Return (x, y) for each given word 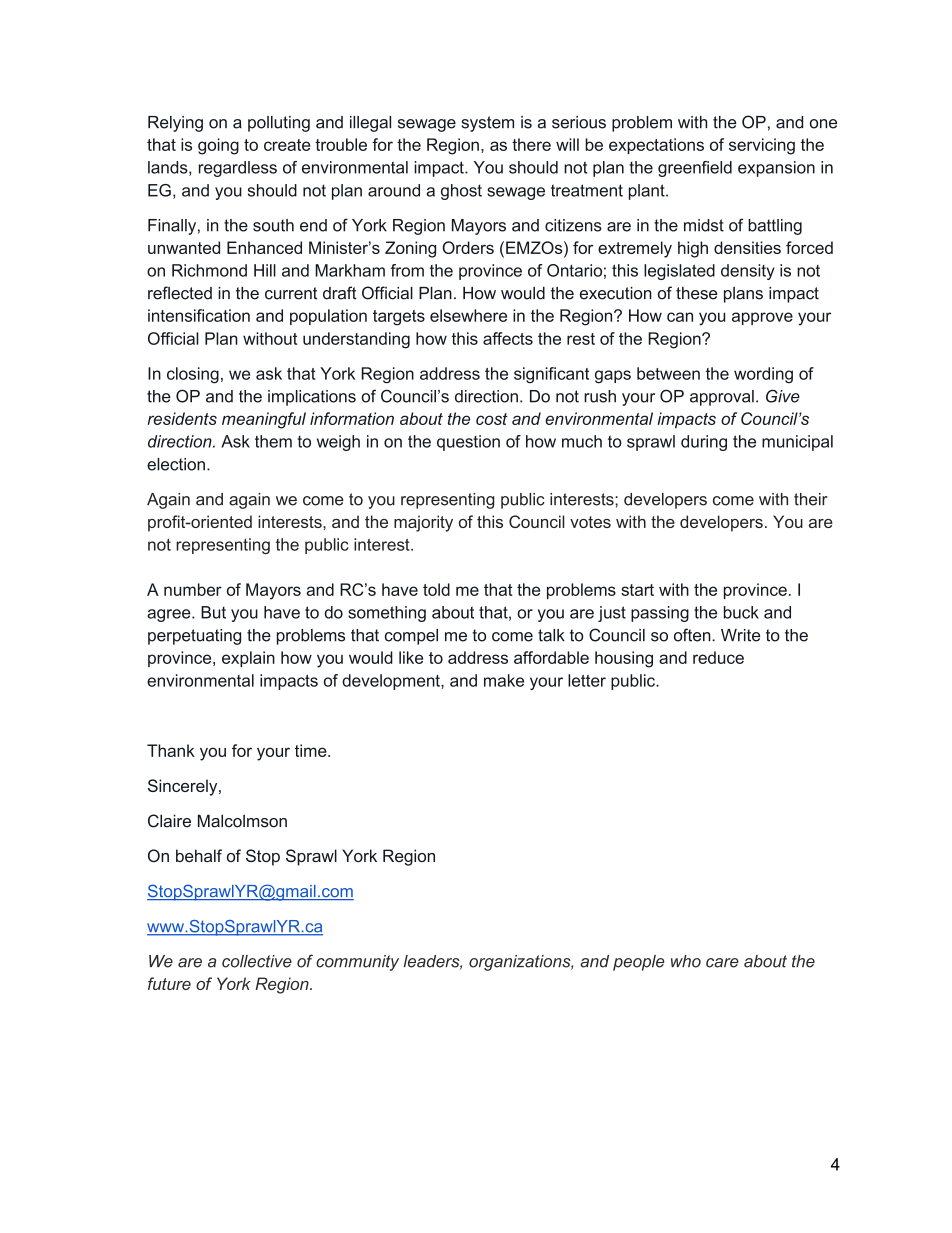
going (218, 146)
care (722, 963)
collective (257, 961)
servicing (762, 146)
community (357, 963)
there (531, 144)
